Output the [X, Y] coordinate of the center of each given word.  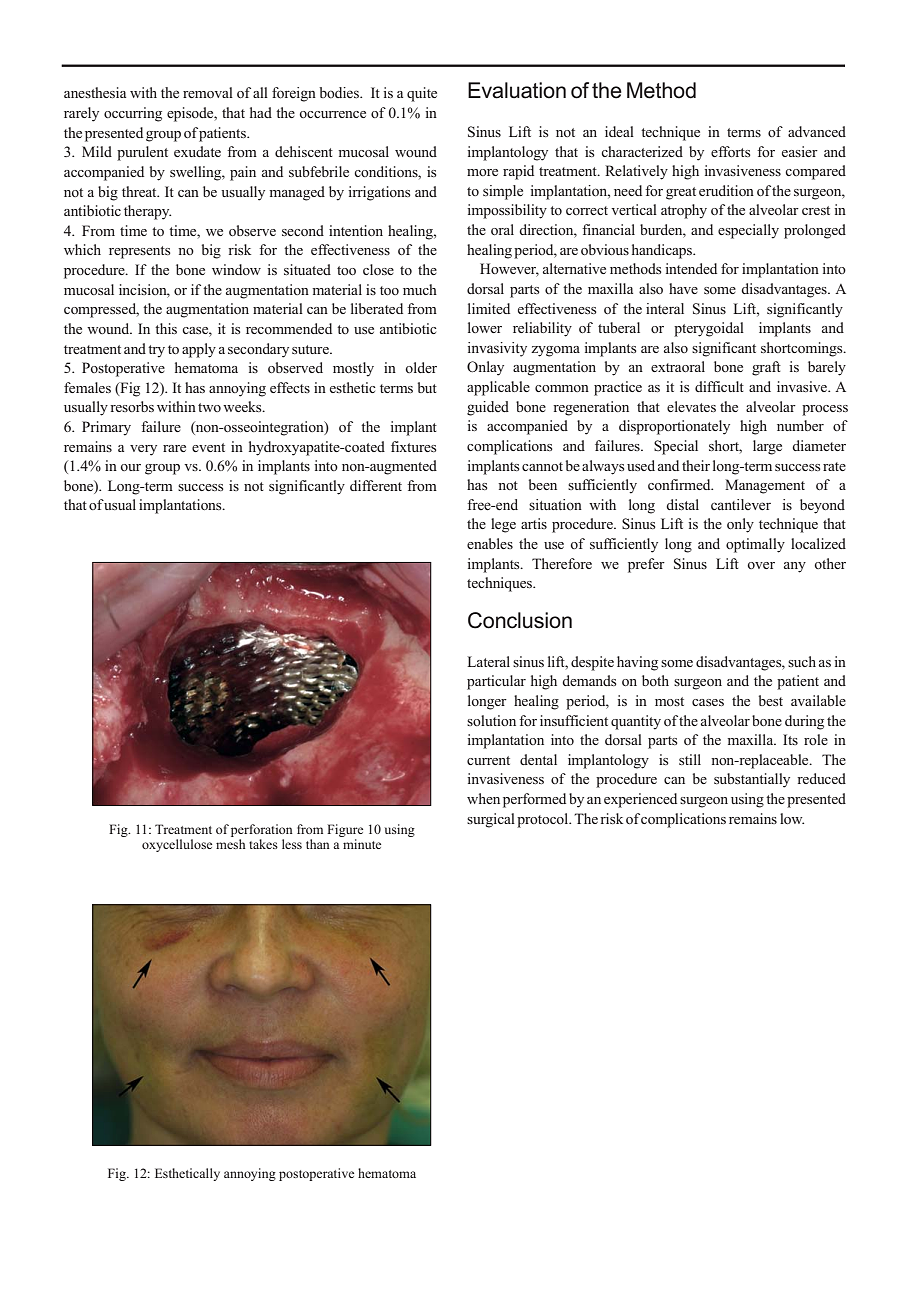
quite [422, 94]
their [696, 465]
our [130, 467]
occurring [133, 114]
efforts [731, 151]
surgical [491, 820]
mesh [231, 844]
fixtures [414, 446]
